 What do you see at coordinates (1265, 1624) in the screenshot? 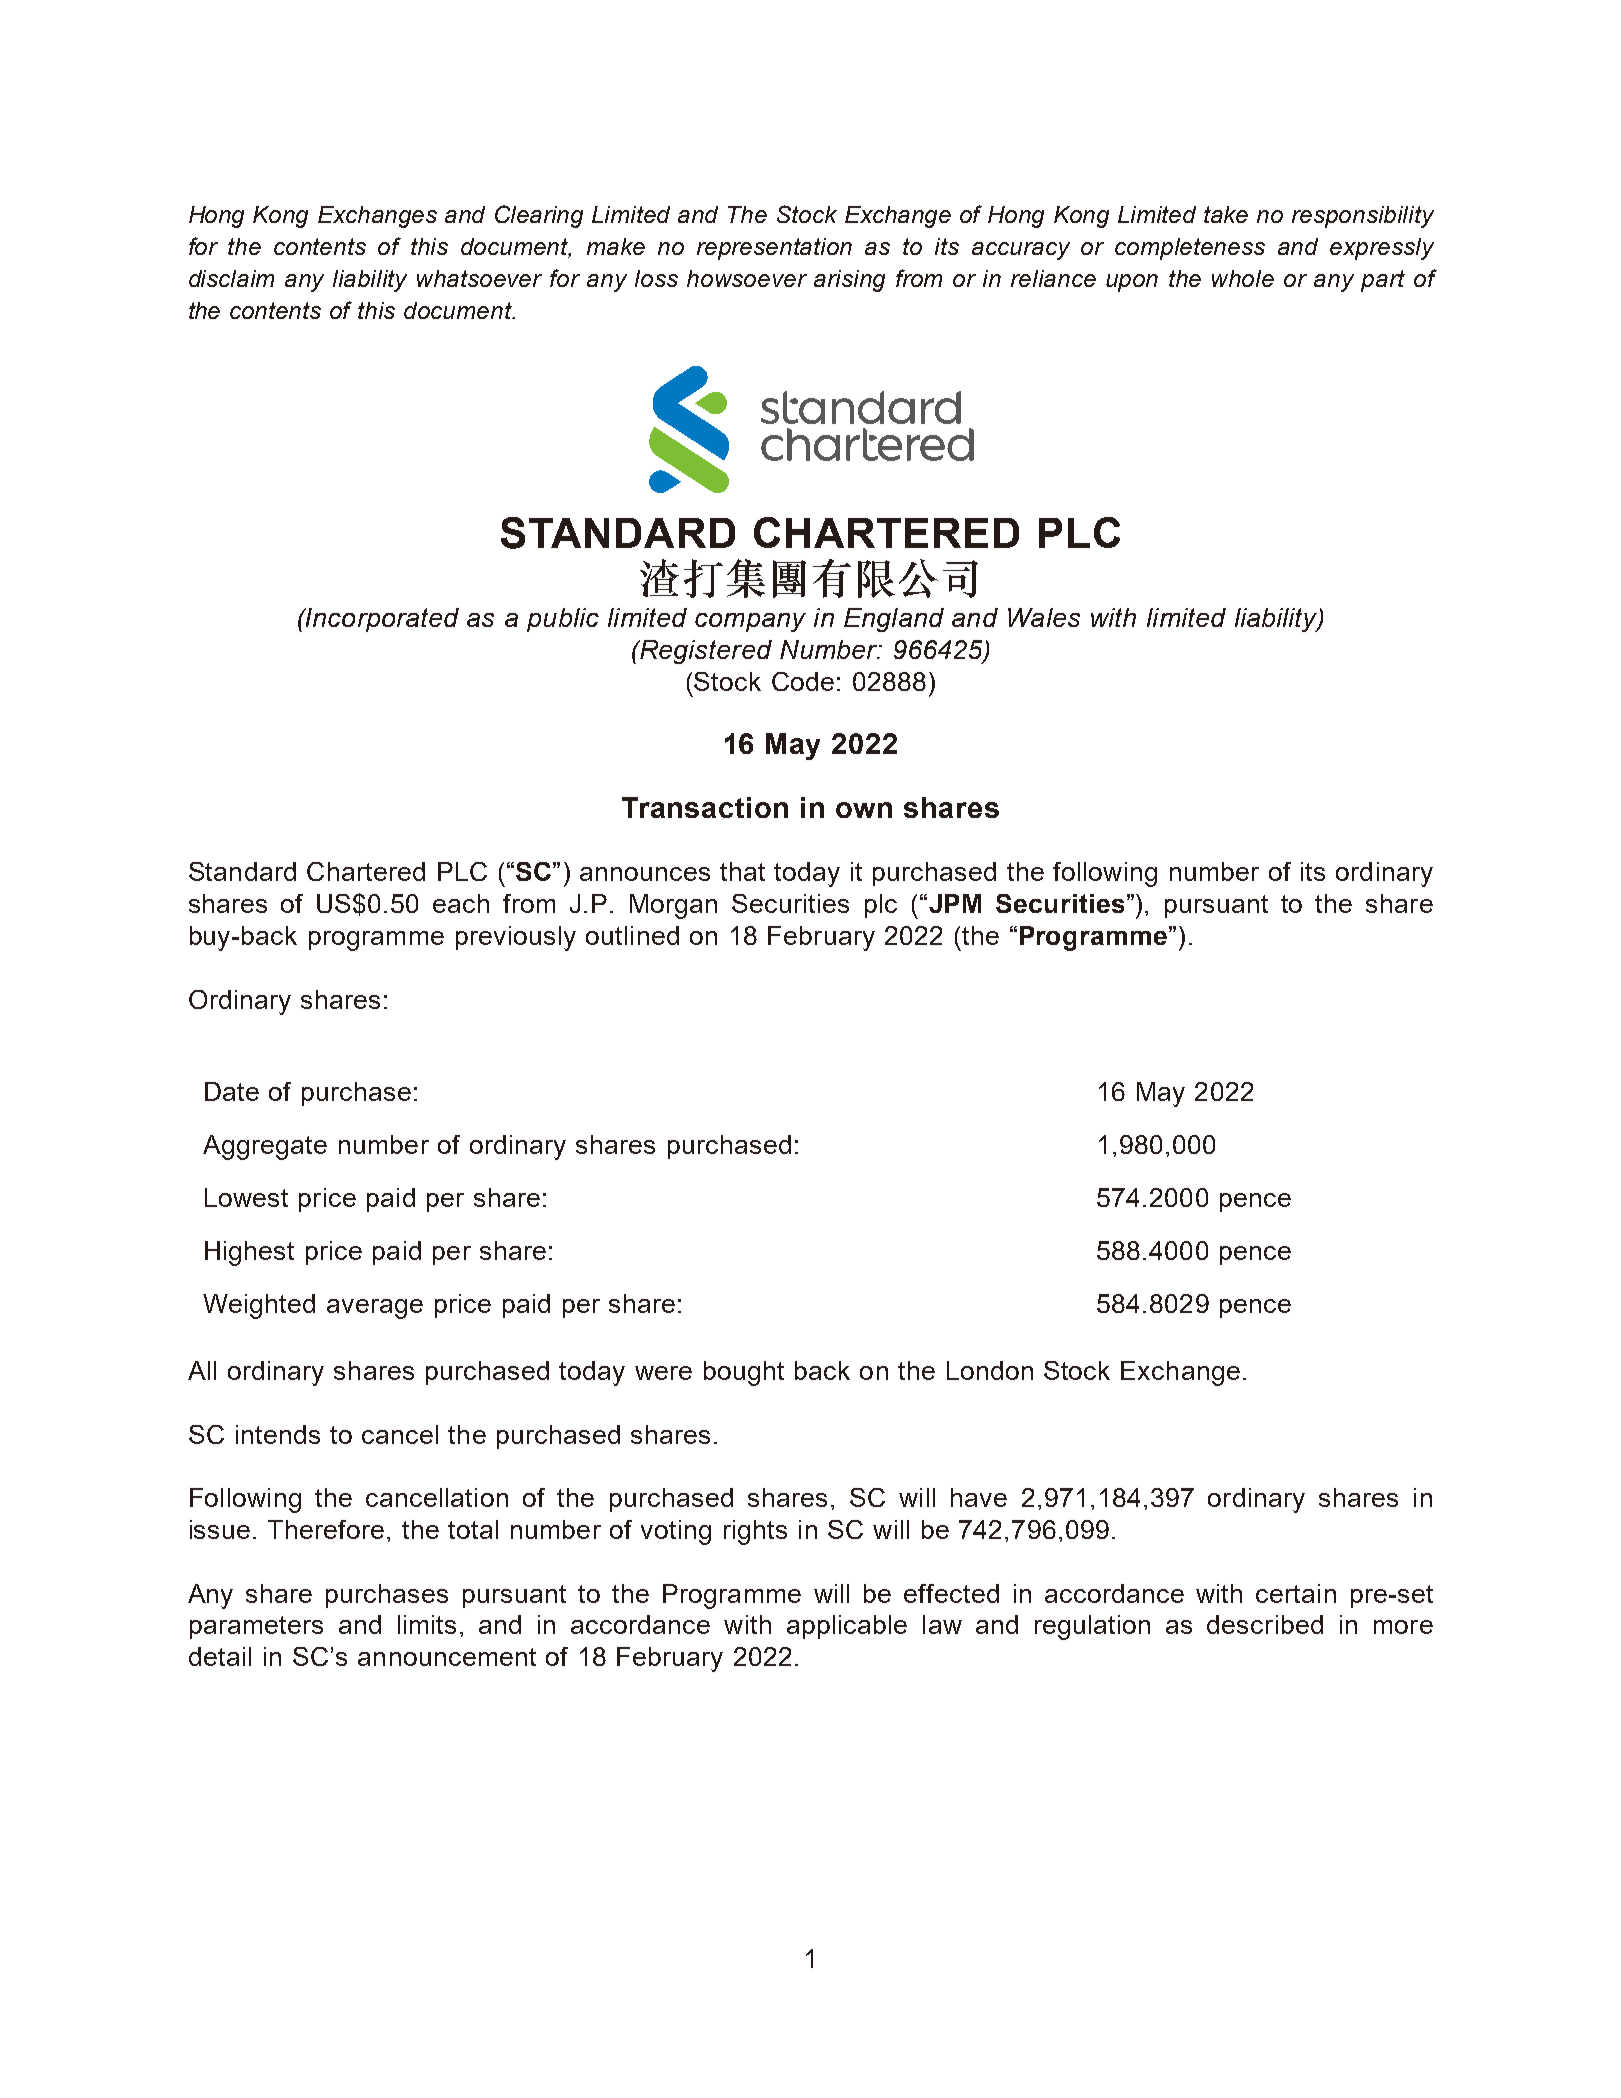
I see `described` at bounding box center [1265, 1624].
